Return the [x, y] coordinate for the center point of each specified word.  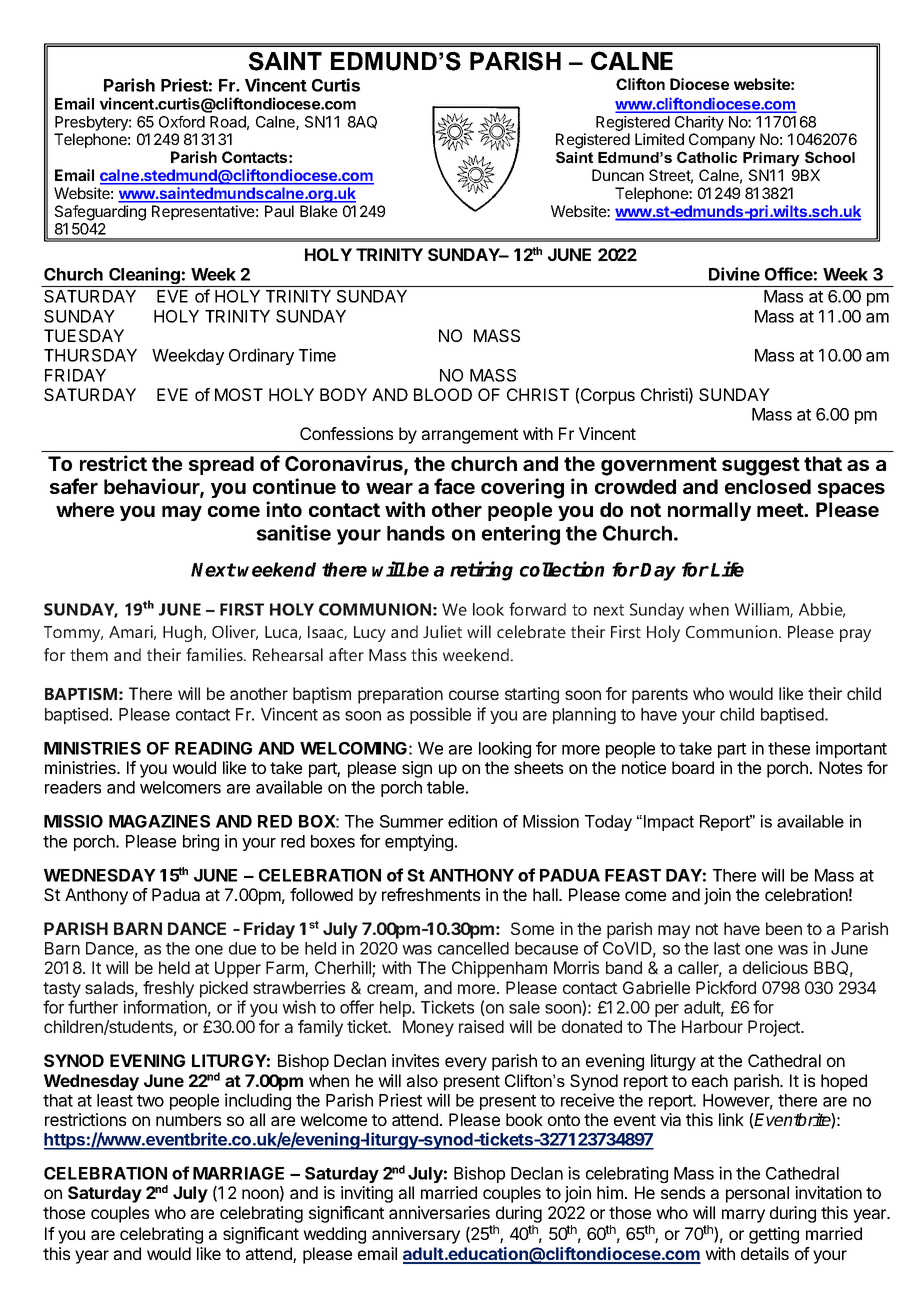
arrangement [470, 436]
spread [221, 465]
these [789, 748]
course [474, 695]
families [215, 654]
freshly [168, 989]
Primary [771, 159]
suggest [761, 466]
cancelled [473, 948]
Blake [318, 211]
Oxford [182, 121]
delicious [775, 967]
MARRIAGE [238, 1173]
